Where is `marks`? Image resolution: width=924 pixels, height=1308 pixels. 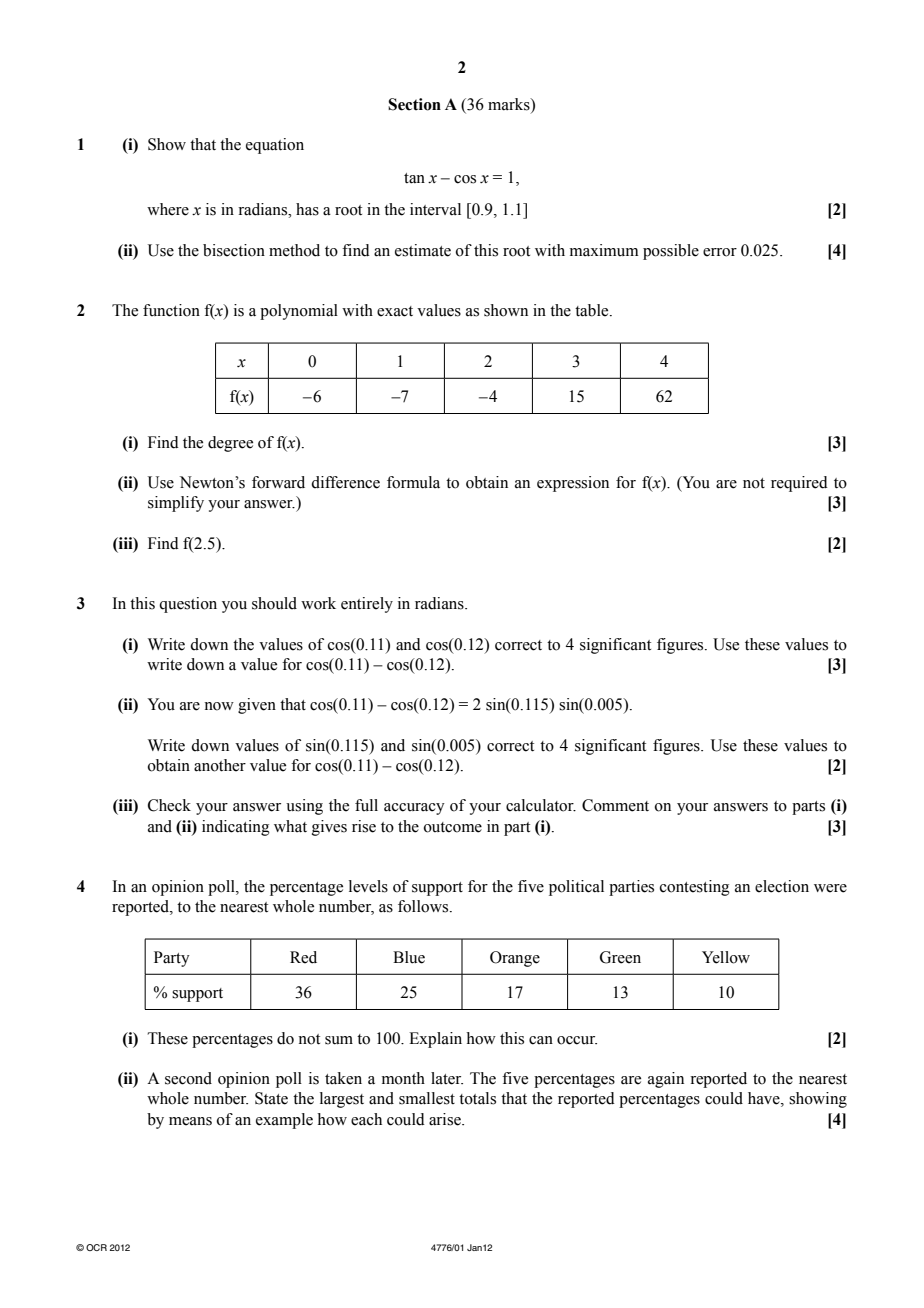 marks is located at coordinates (510, 104).
